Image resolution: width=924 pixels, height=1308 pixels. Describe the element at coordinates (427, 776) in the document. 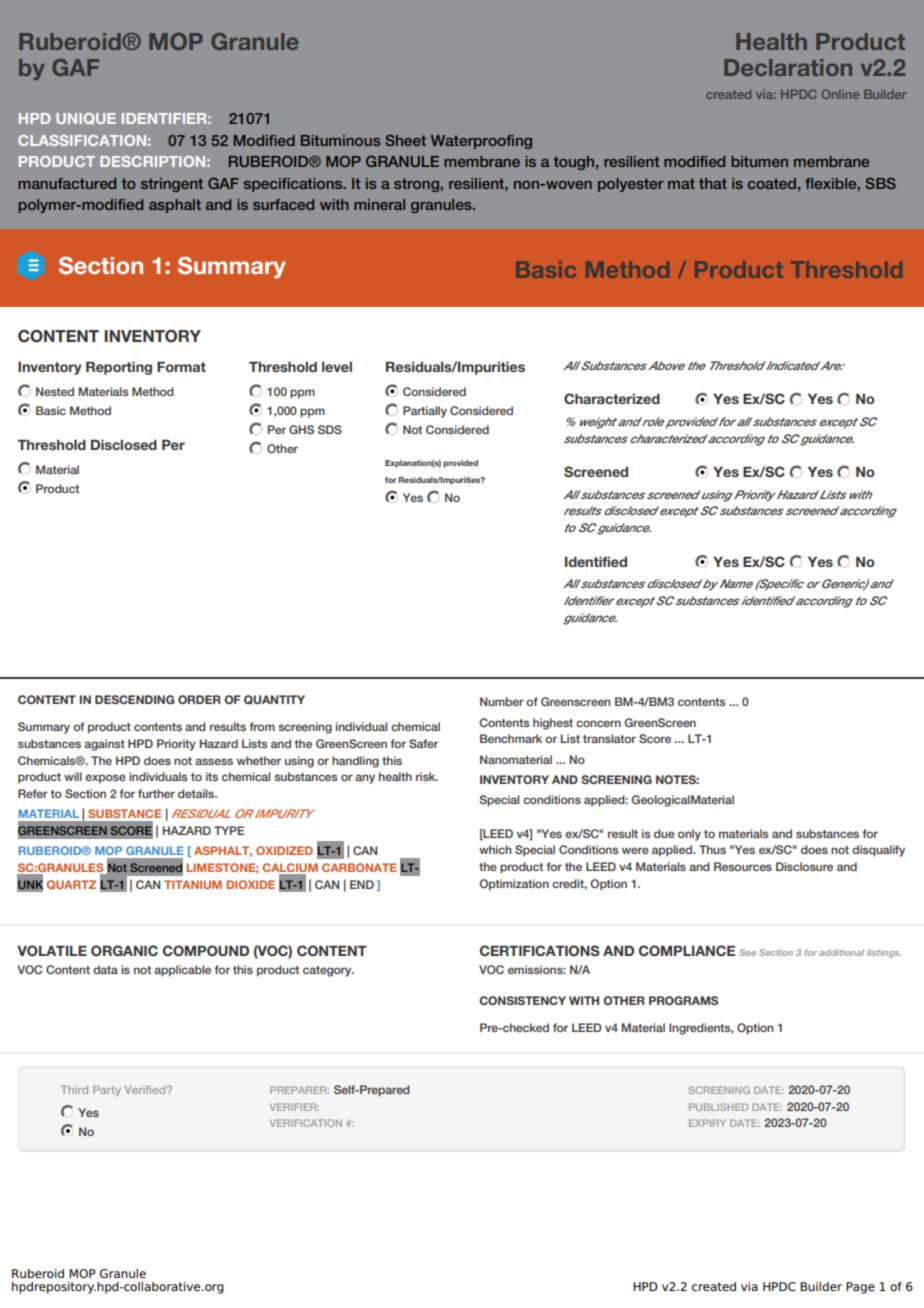

I see `risk` at that location.
